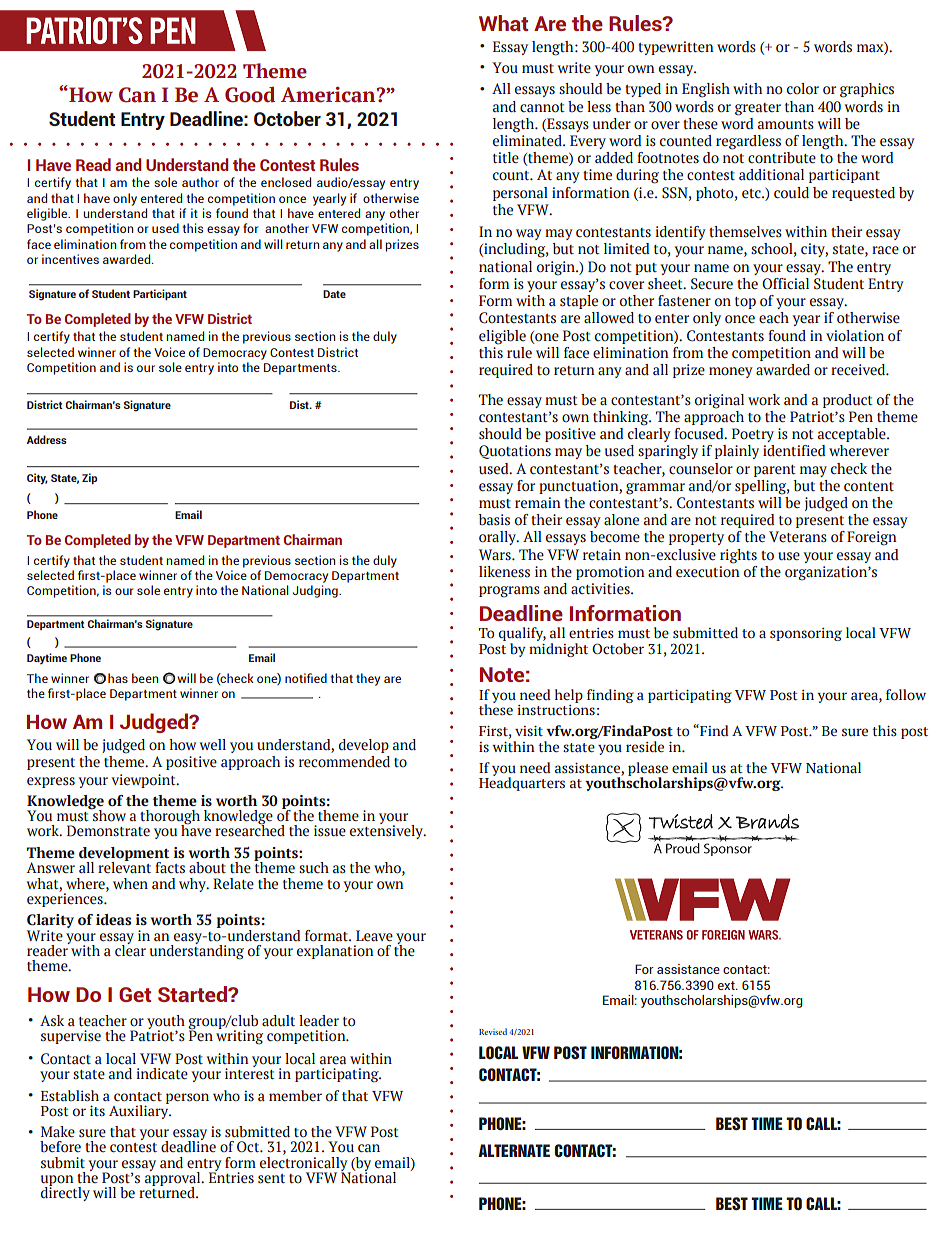 Image resolution: width=952 pixels, height=1233 pixels. Describe the element at coordinates (515, 452) in the page. I see `Quotations` at that location.
